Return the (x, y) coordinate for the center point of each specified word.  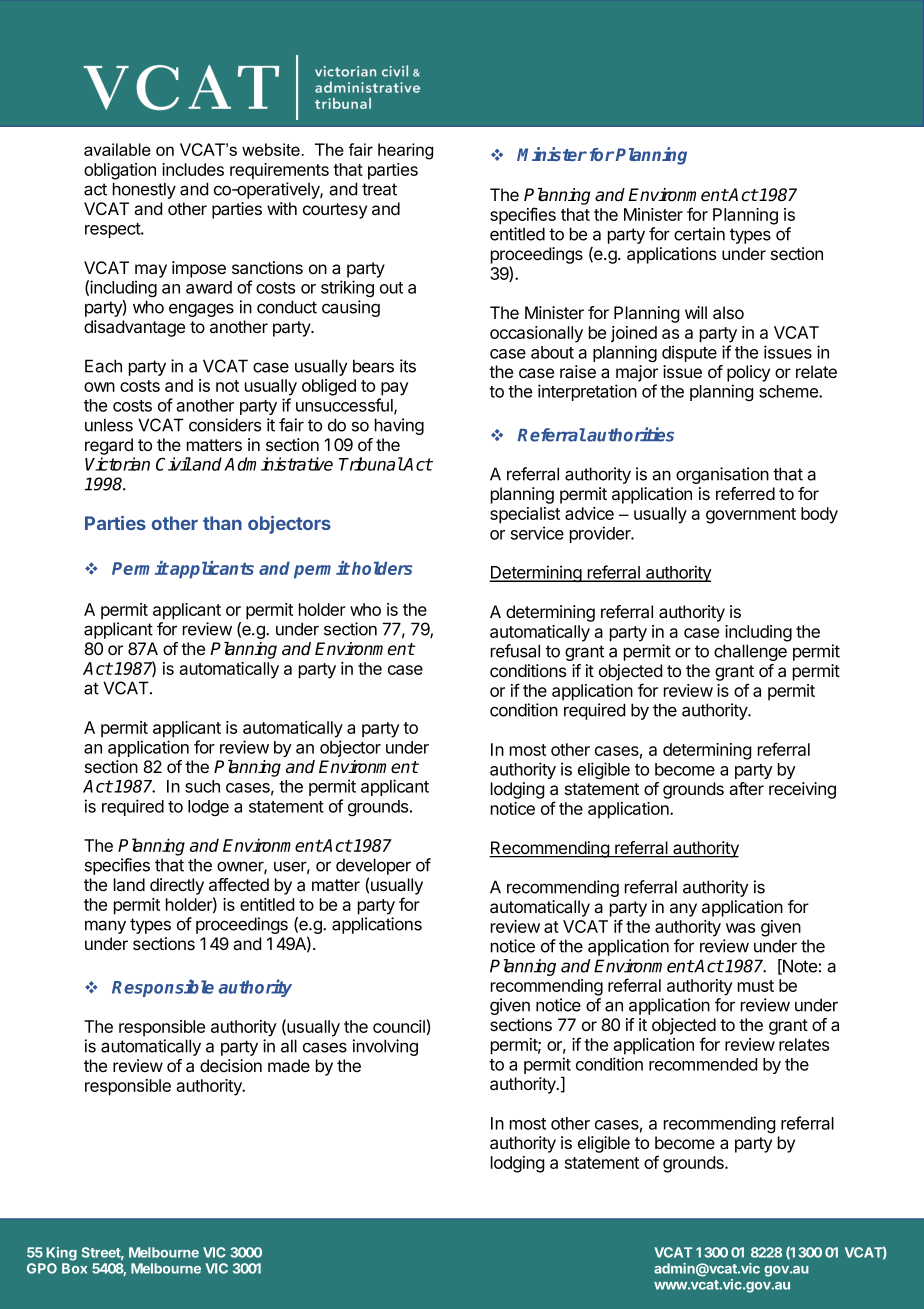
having (399, 426)
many (105, 927)
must (756, 986)
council (399, 1026)
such (202, 786)
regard (109, 446)
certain (699, 234)
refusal (515, 651)
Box (74, 1268)
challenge (750, 652)
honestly (144, 190)
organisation (722, 475)
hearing (405, 151)
